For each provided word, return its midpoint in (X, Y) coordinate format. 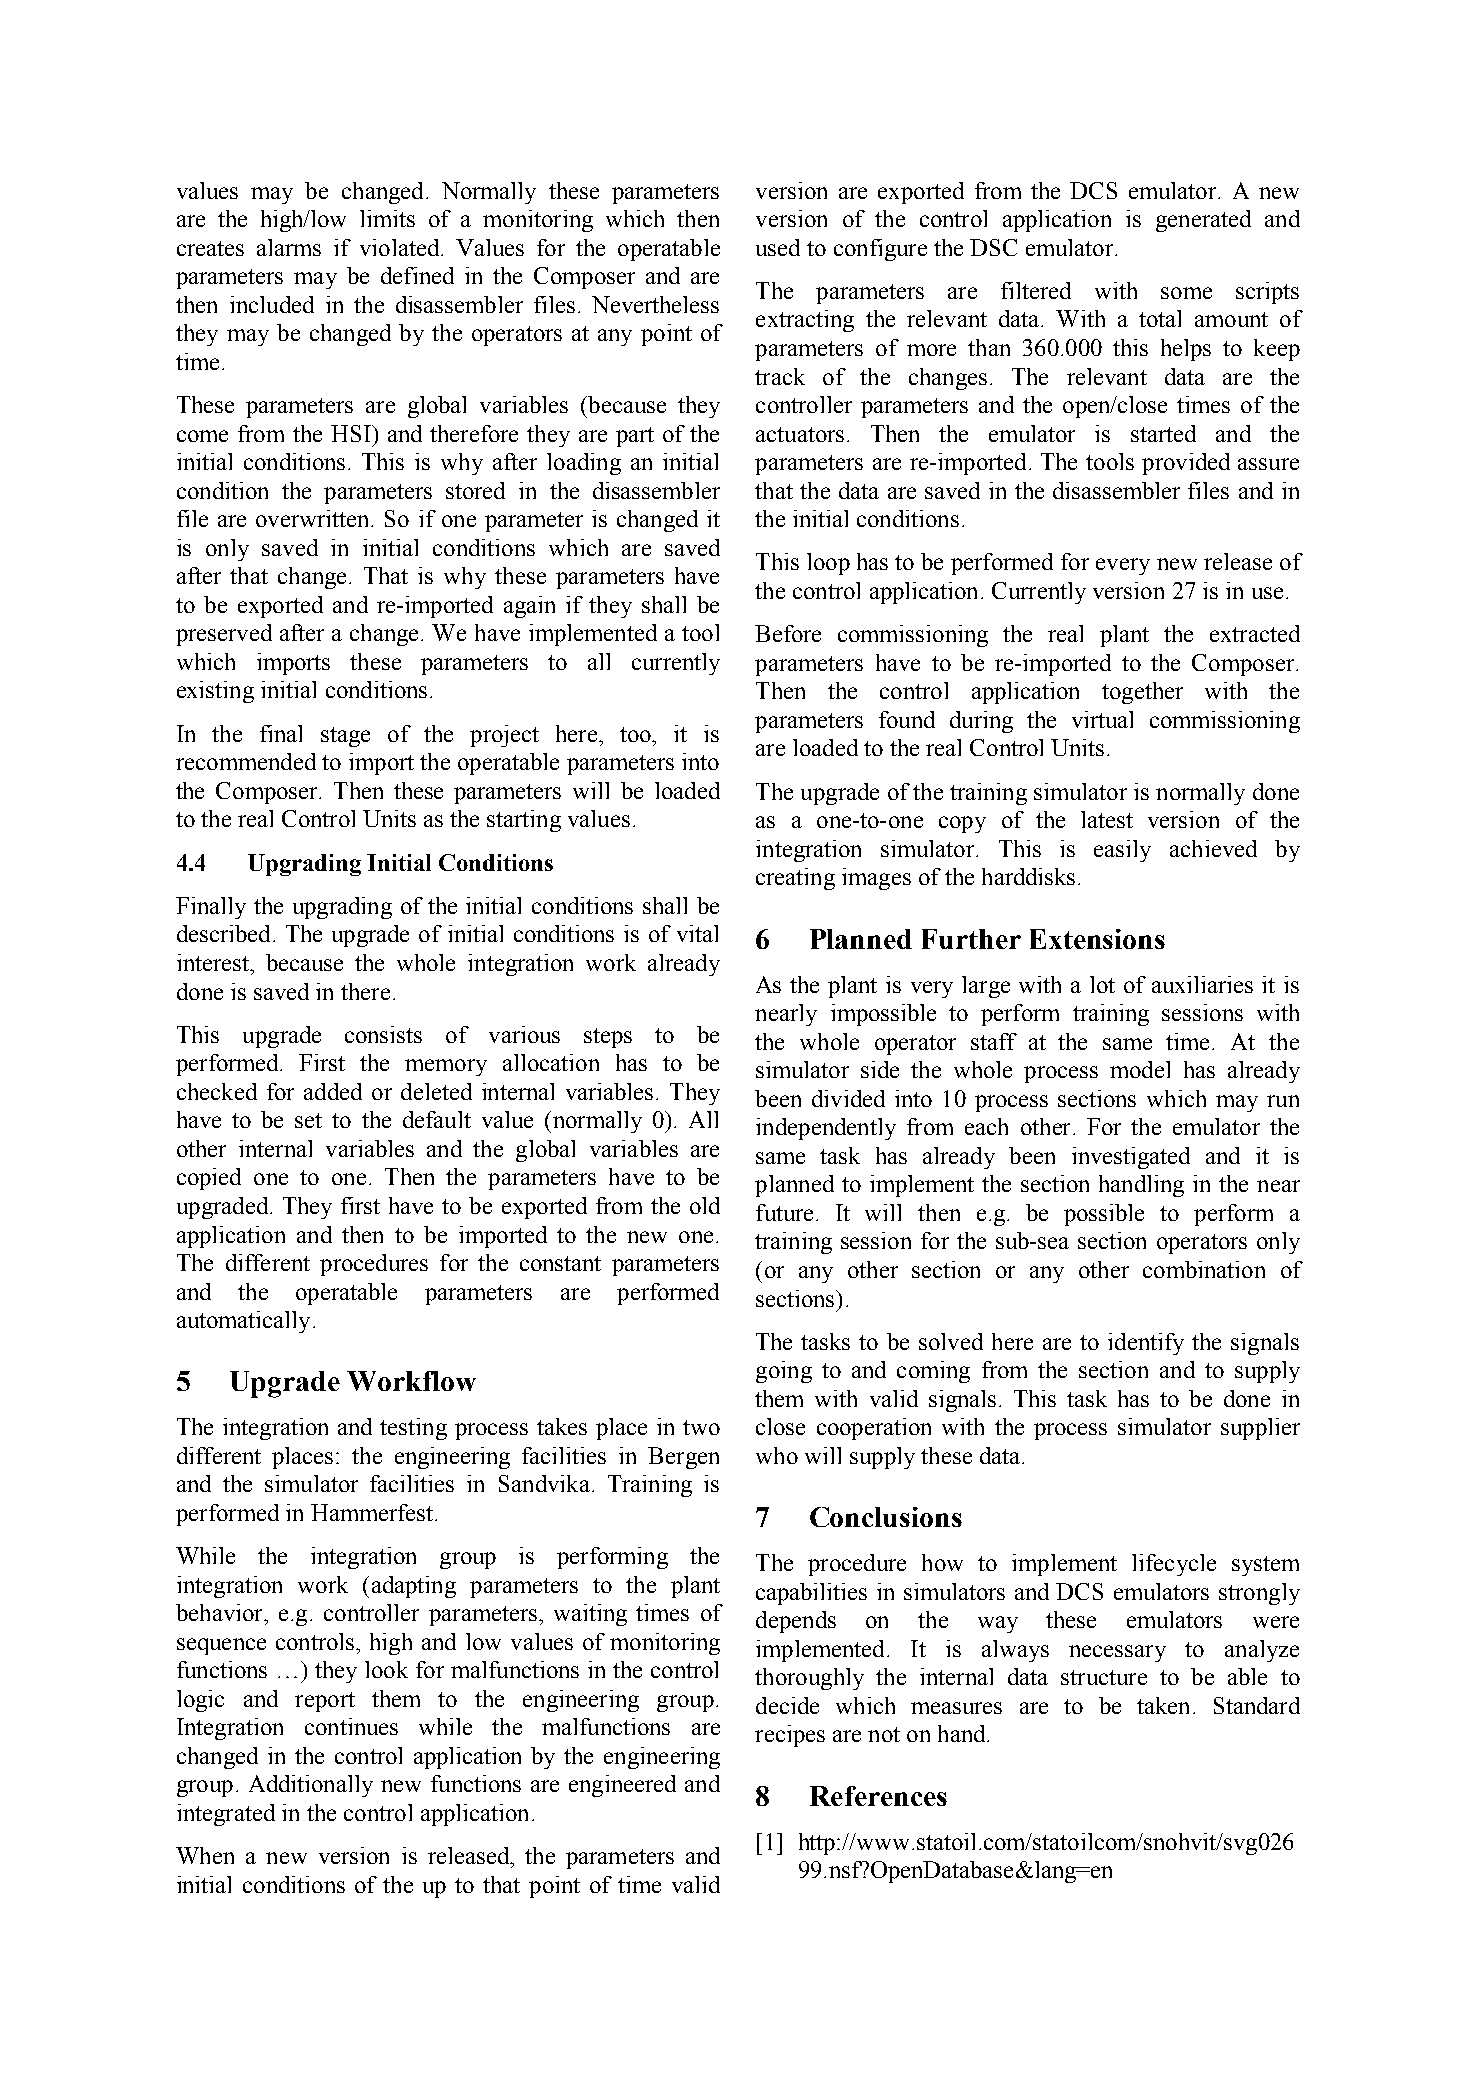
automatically (243, 1322)
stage (345, 737)
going (784, 1372)
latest (1107, 819)
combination (1204, 1269)
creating (795, 879)
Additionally (311, 1786)
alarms (289, 247)
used (778, 247)
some (1186, 293)
